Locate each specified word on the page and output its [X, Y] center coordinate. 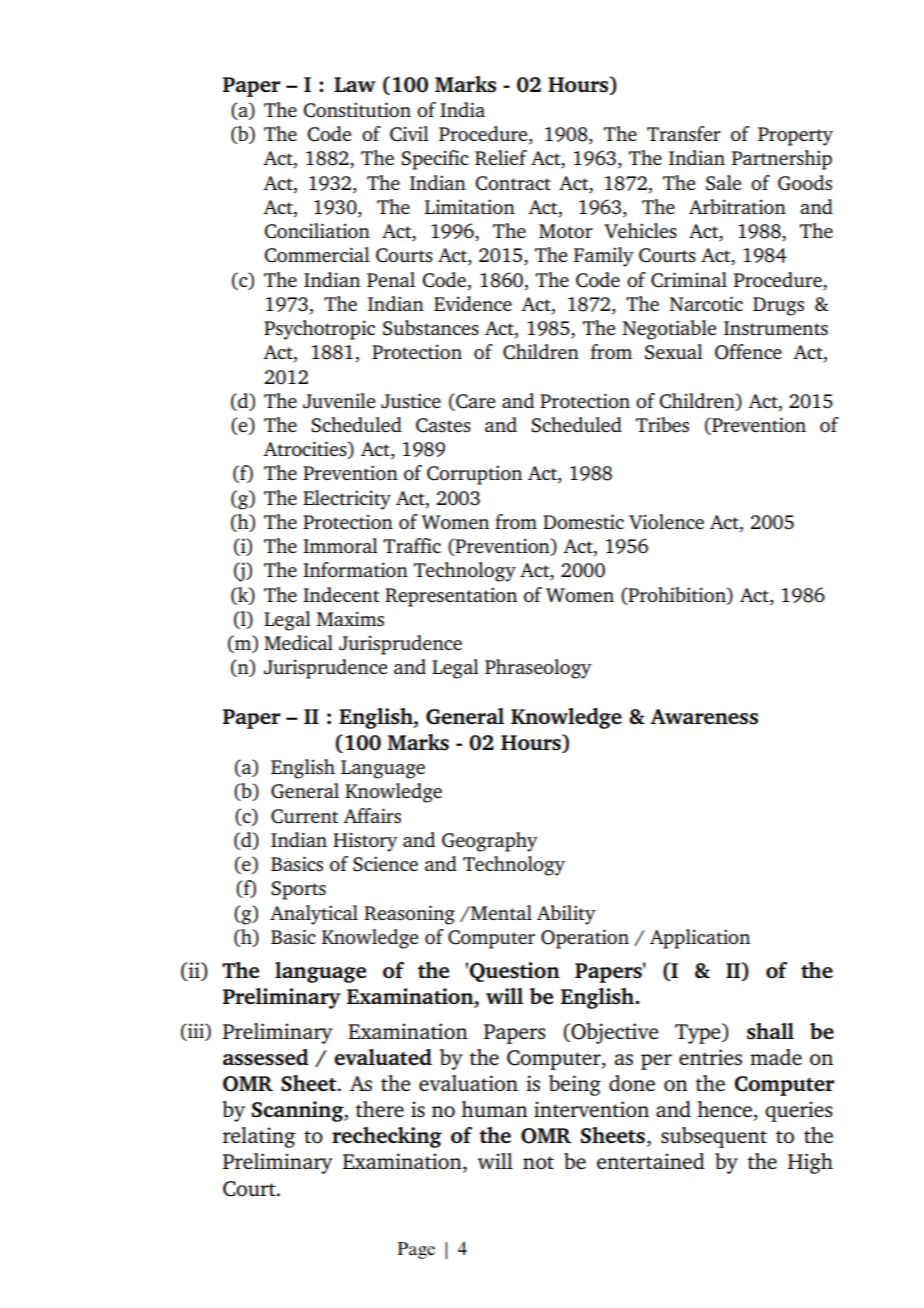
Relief [501, 157]
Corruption [474, 475]
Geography [490, 842]
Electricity [347, 500]
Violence [666, 521]
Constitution [357, 110]
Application [700, 939]
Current [304, 816]
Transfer [684, 133]
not [538, 1162]
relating [259, 1137]
